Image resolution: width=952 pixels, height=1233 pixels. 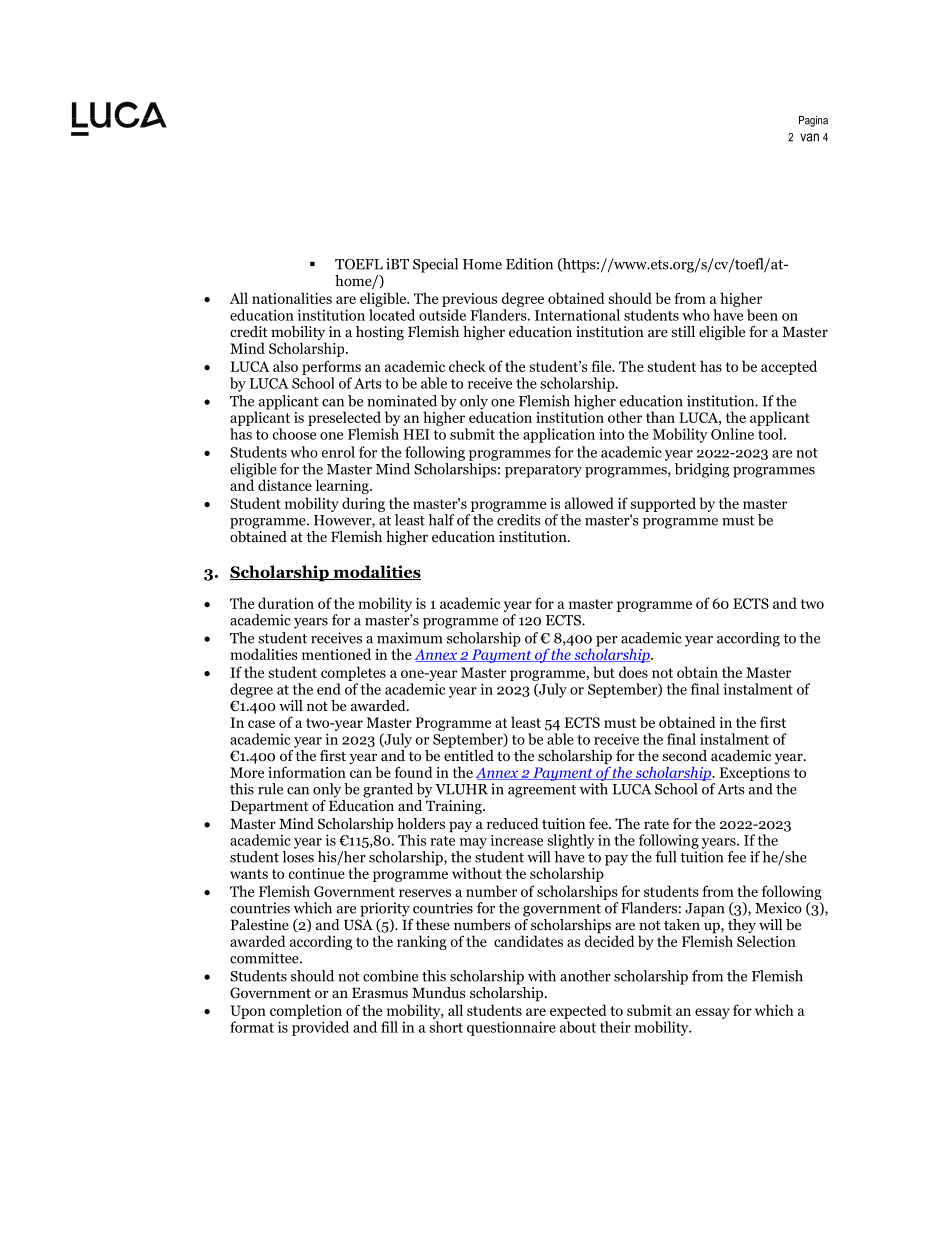 What do you see at coordinates (306, 1011) in the screenshot?
I see `completion` at bounding box center [306, 1011].
